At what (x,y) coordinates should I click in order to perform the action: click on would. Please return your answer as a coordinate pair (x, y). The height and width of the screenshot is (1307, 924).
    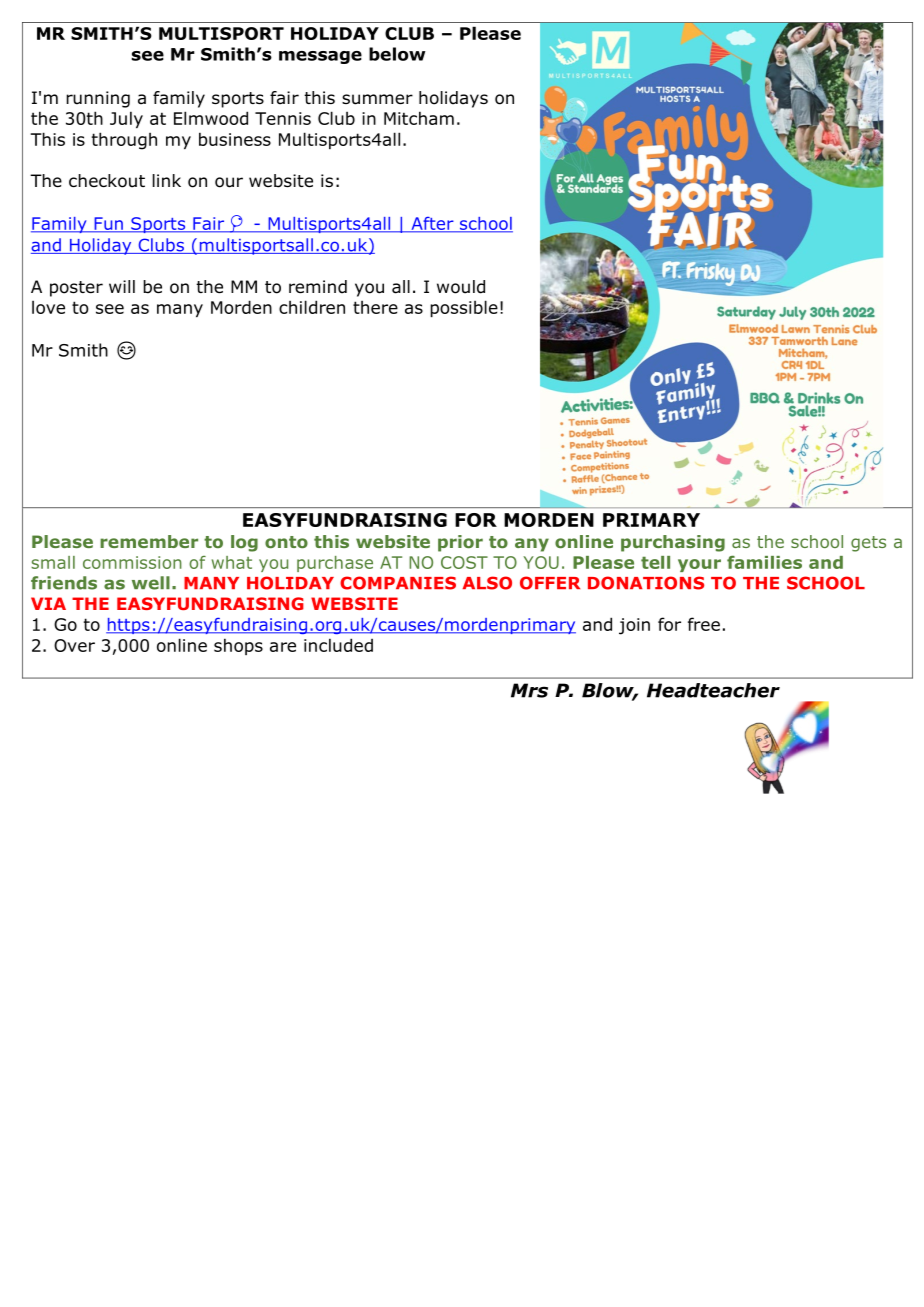
    Looking at the image, I should click on (461, 287).
